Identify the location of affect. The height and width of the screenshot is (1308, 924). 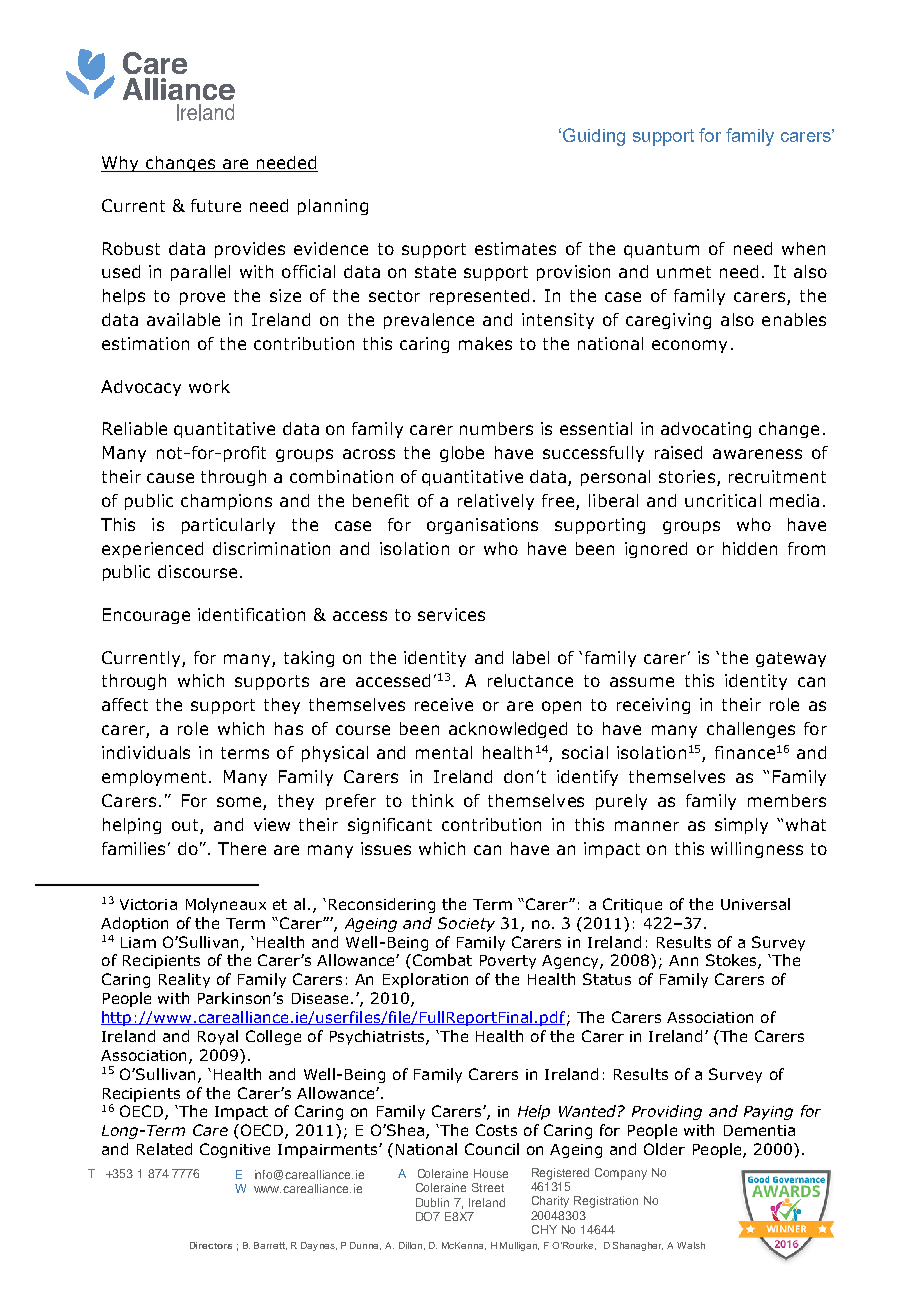
(125, 704).
